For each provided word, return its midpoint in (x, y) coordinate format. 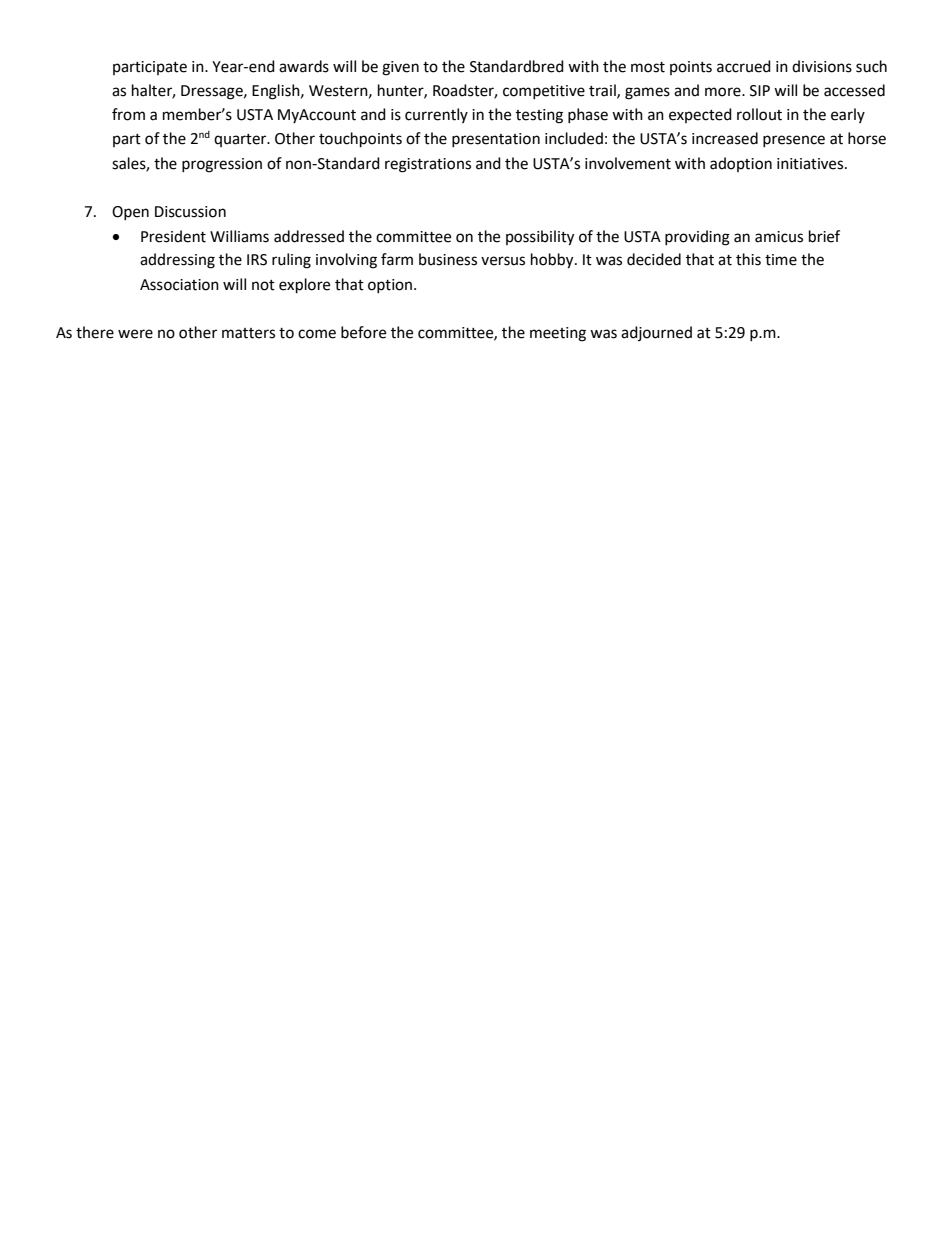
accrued (744, 66)
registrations (428, 165)
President (173, 236)
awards (304, 66)
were (135, 334)
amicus (779, 237)
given (400, 68)
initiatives (811, 164)
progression (222, 165)
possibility (540, 238)
